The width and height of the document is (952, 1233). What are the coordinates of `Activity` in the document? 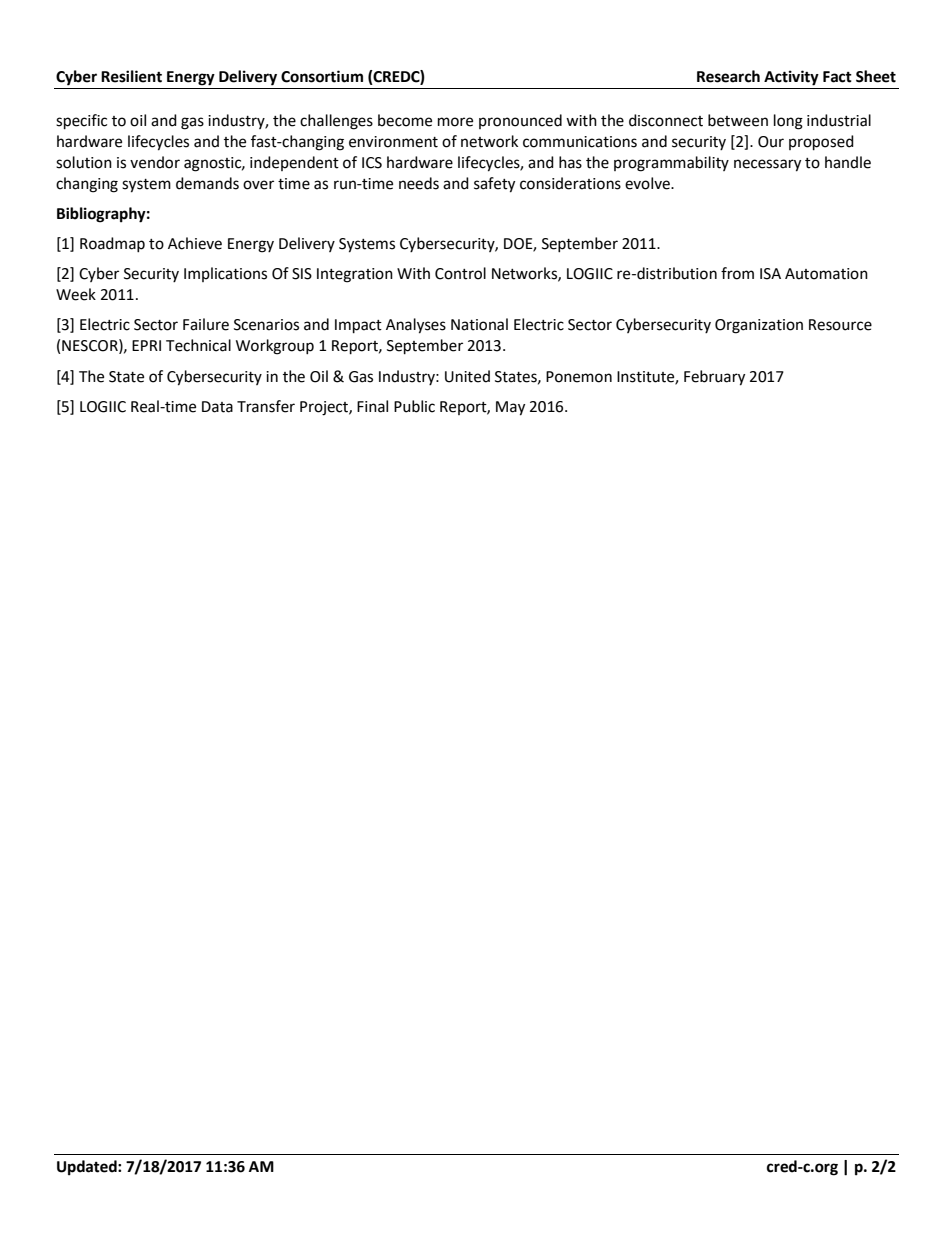 It's located at (791, 78).
